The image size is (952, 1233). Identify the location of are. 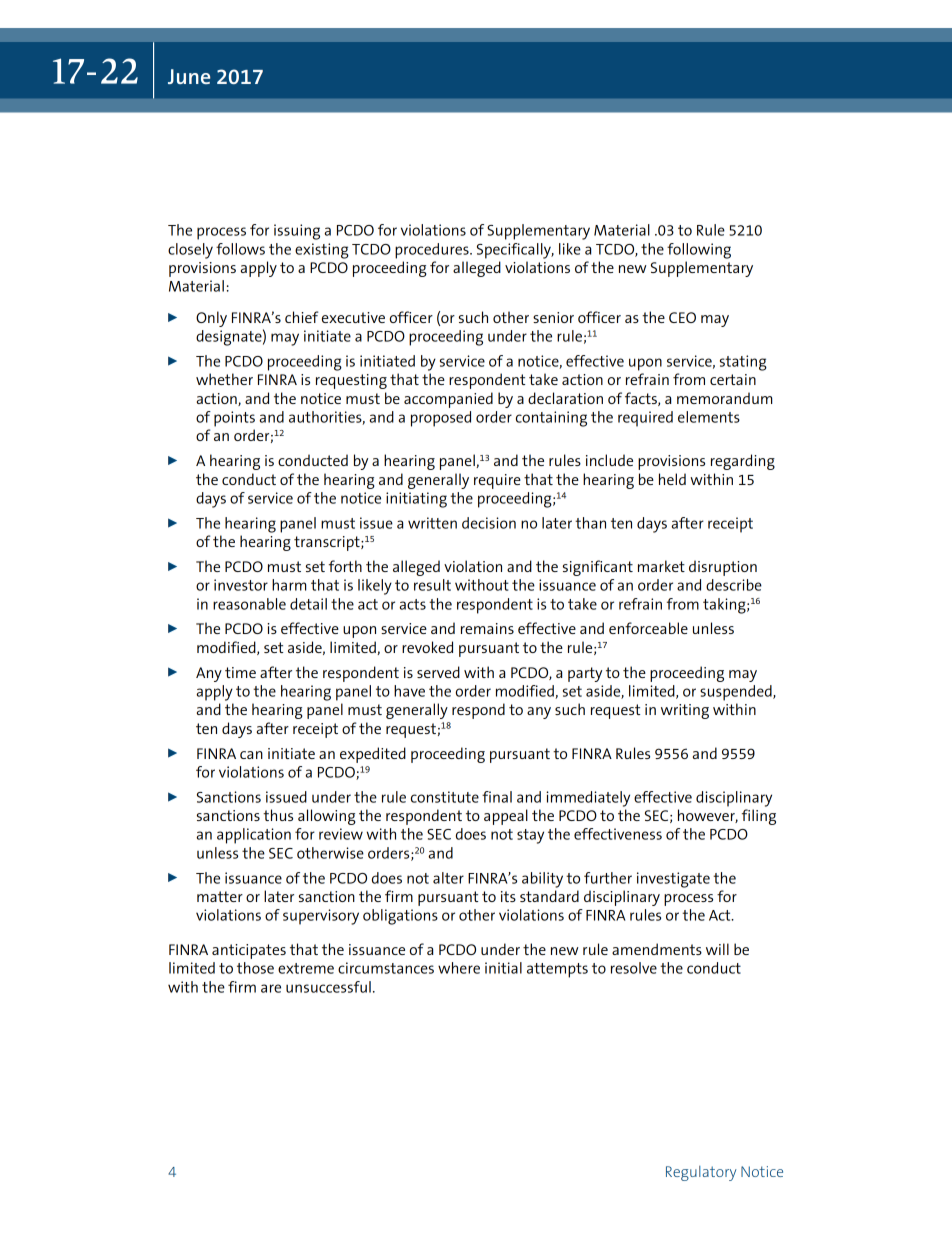
(271, 988).
